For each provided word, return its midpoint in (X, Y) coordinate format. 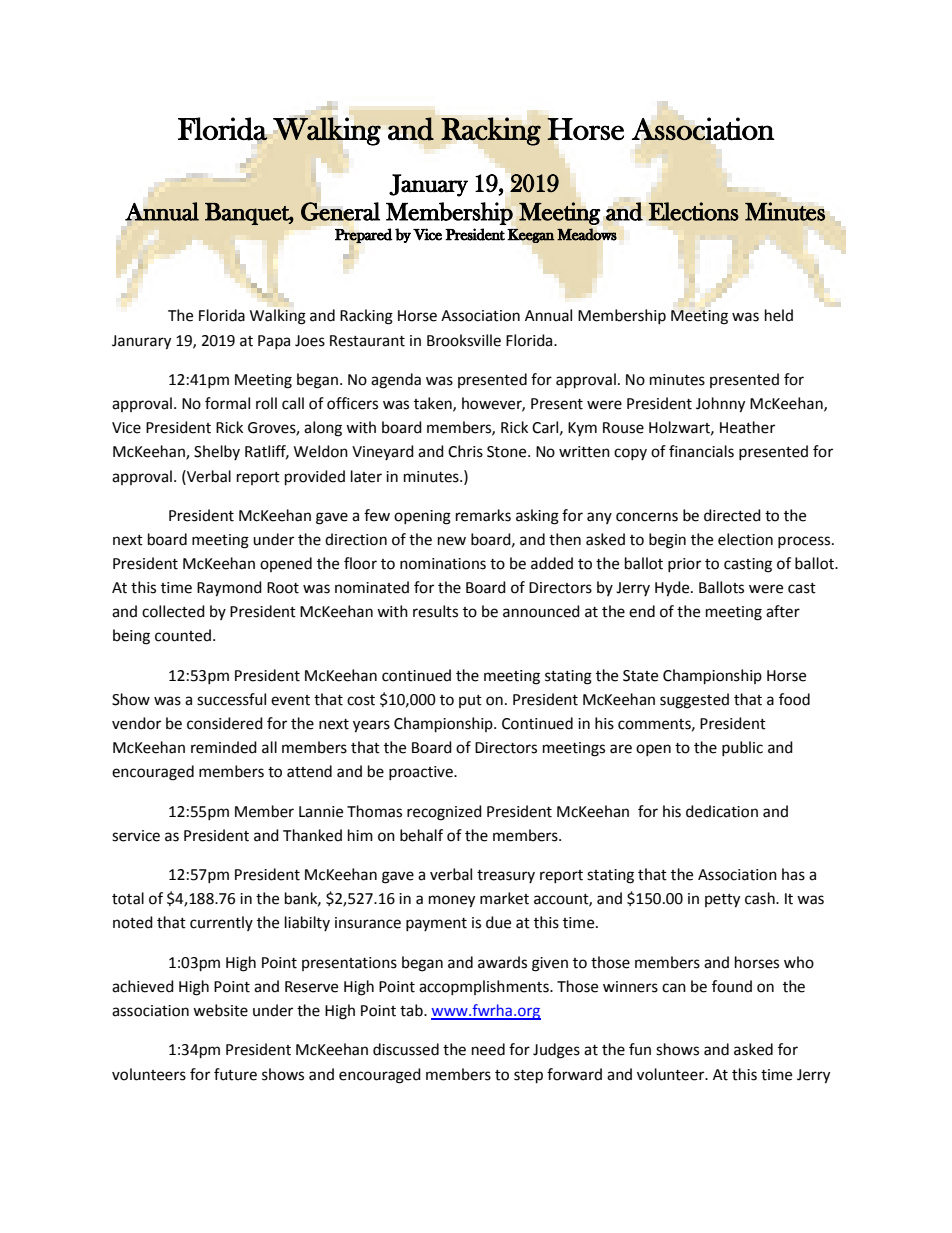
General (340, 211)
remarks (483, 515)
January (428, 185)
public (742, 748)
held (779, 315)
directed (732, 515)
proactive (422, 773)
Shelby (217, 452)
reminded (224, 747)
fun (640, 1049)
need (488, 1049)
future (235, 1074)
